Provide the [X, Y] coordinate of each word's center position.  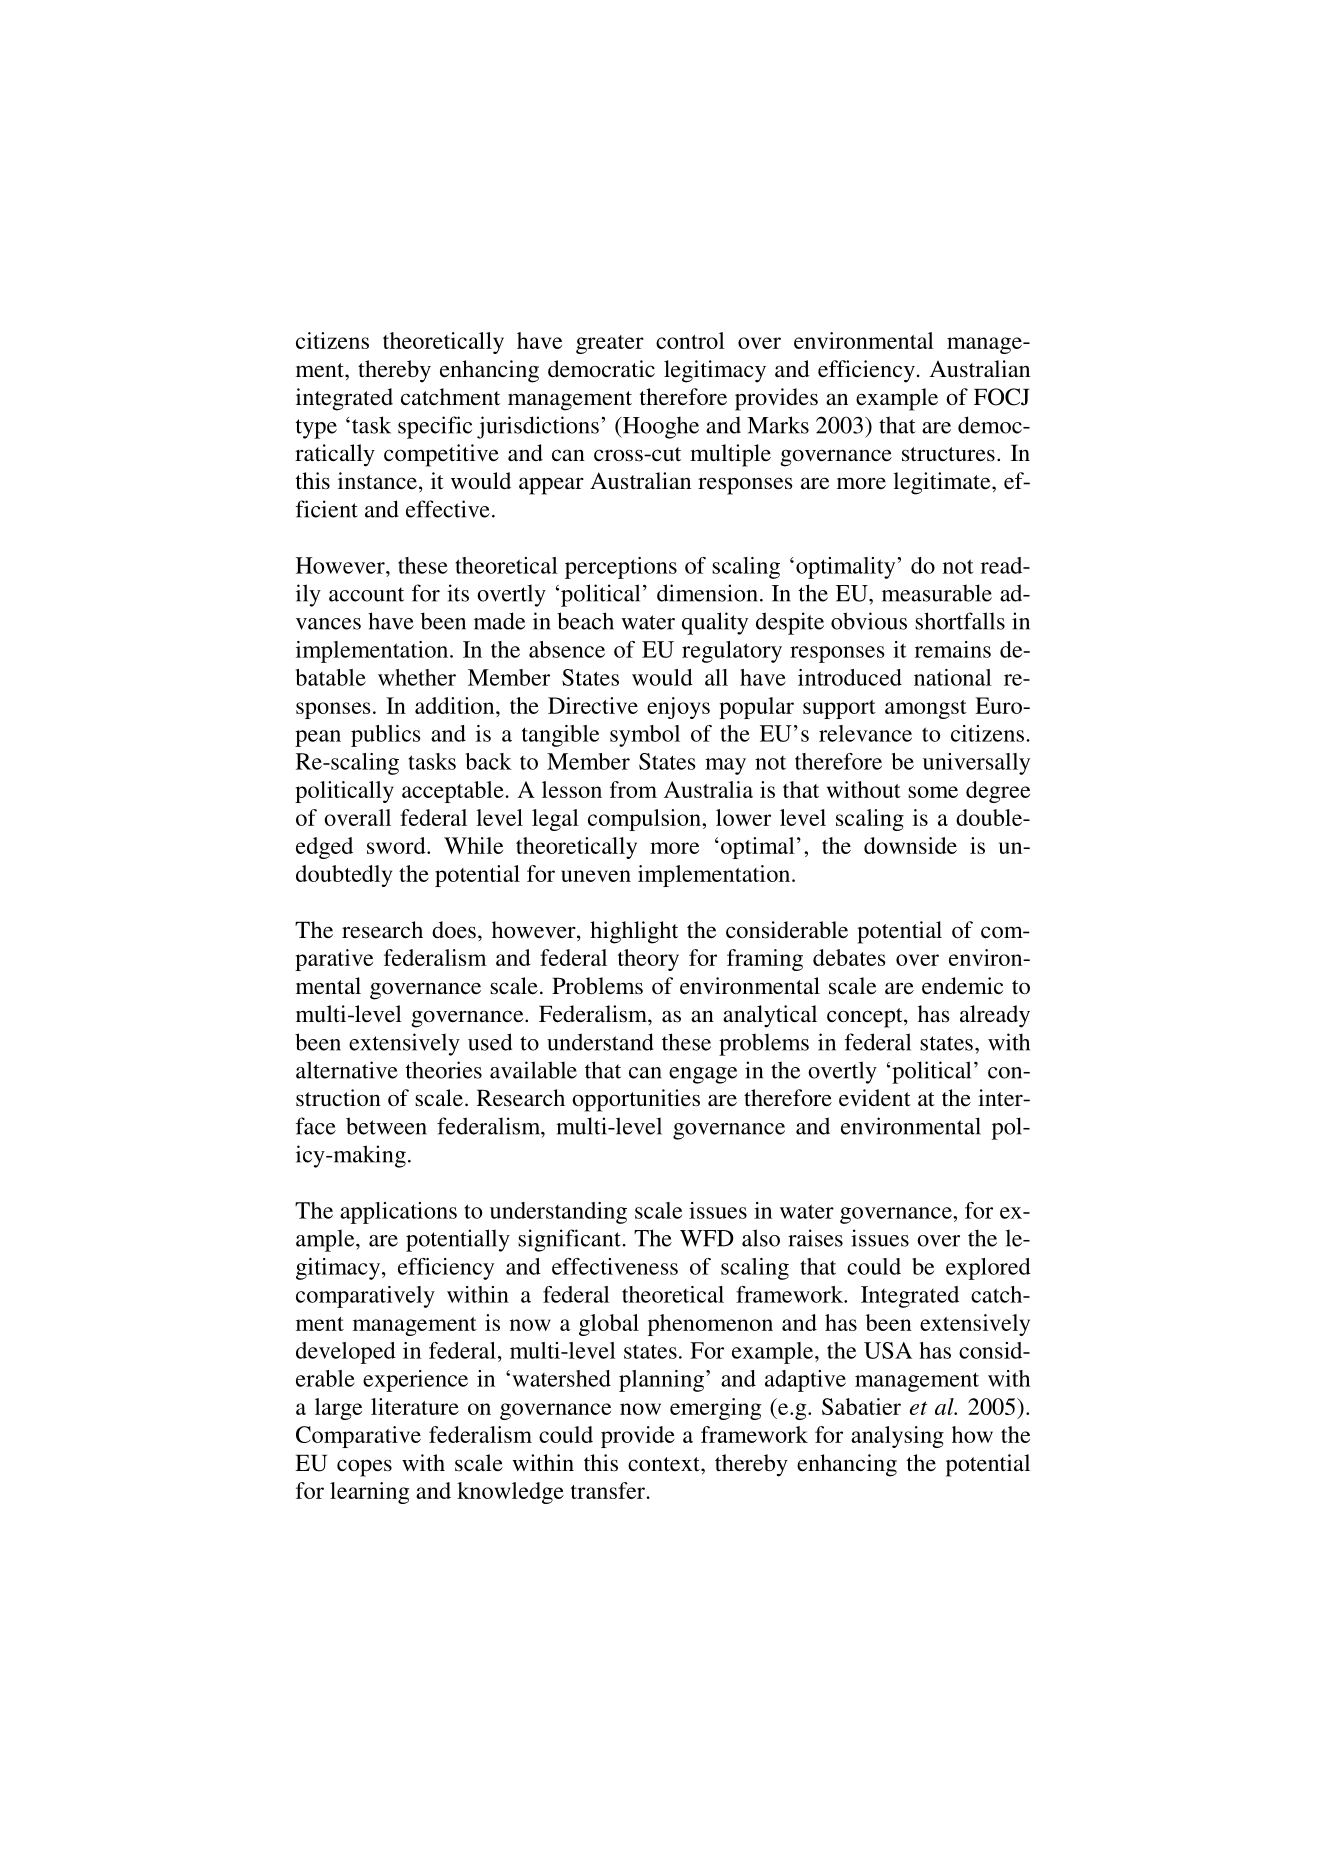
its [458, 593]
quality [715, 623]
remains [953, 649]
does [454, 930]
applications [398, 1213]
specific [435, 427]
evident [875, 1098]
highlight [634, 932]
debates [849, 957]
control [690, 340]
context [665, 1464]
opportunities [636, 1100]
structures [948, 454]
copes [364, 1468]
